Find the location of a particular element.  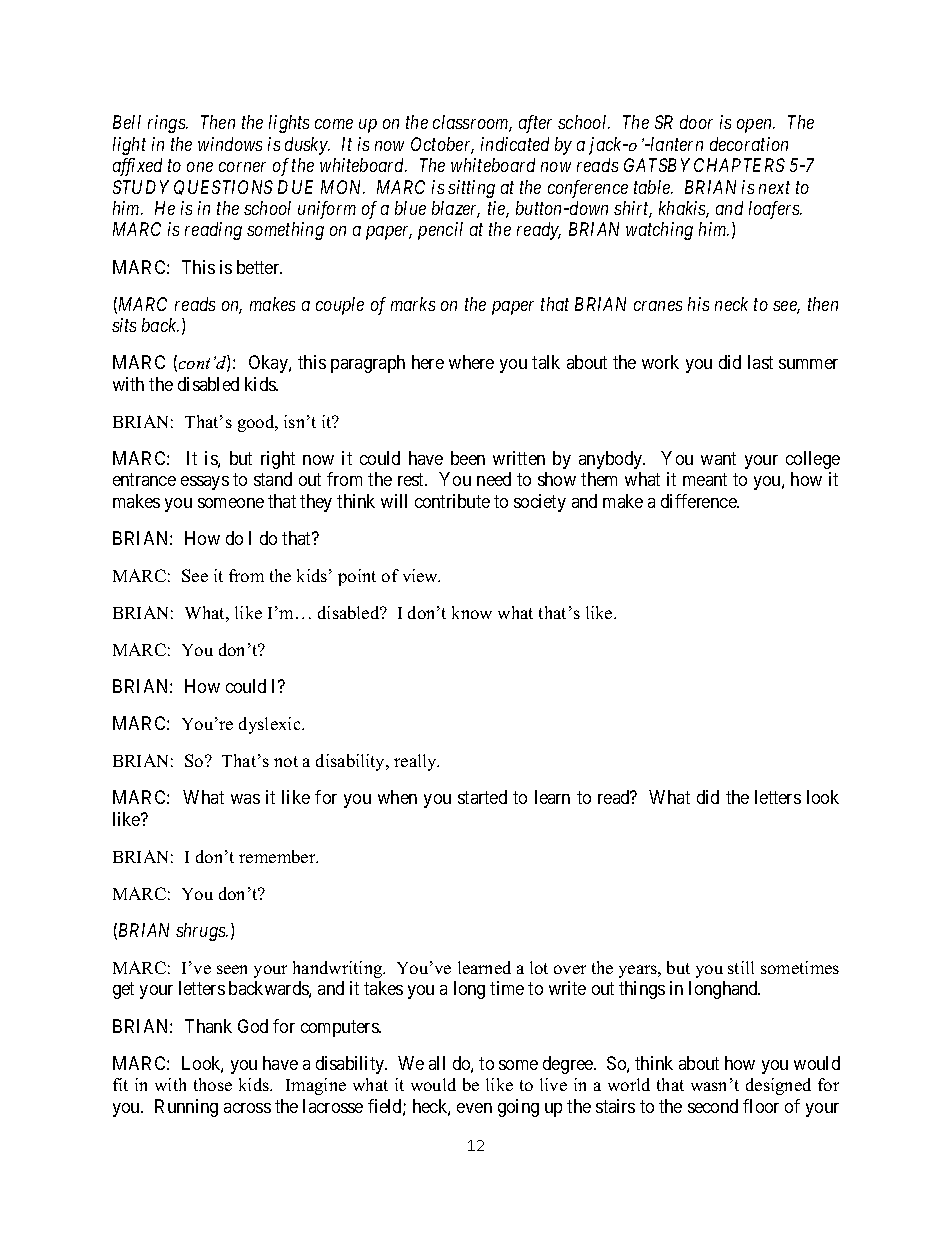

still is located at coordinates (741, 967).
